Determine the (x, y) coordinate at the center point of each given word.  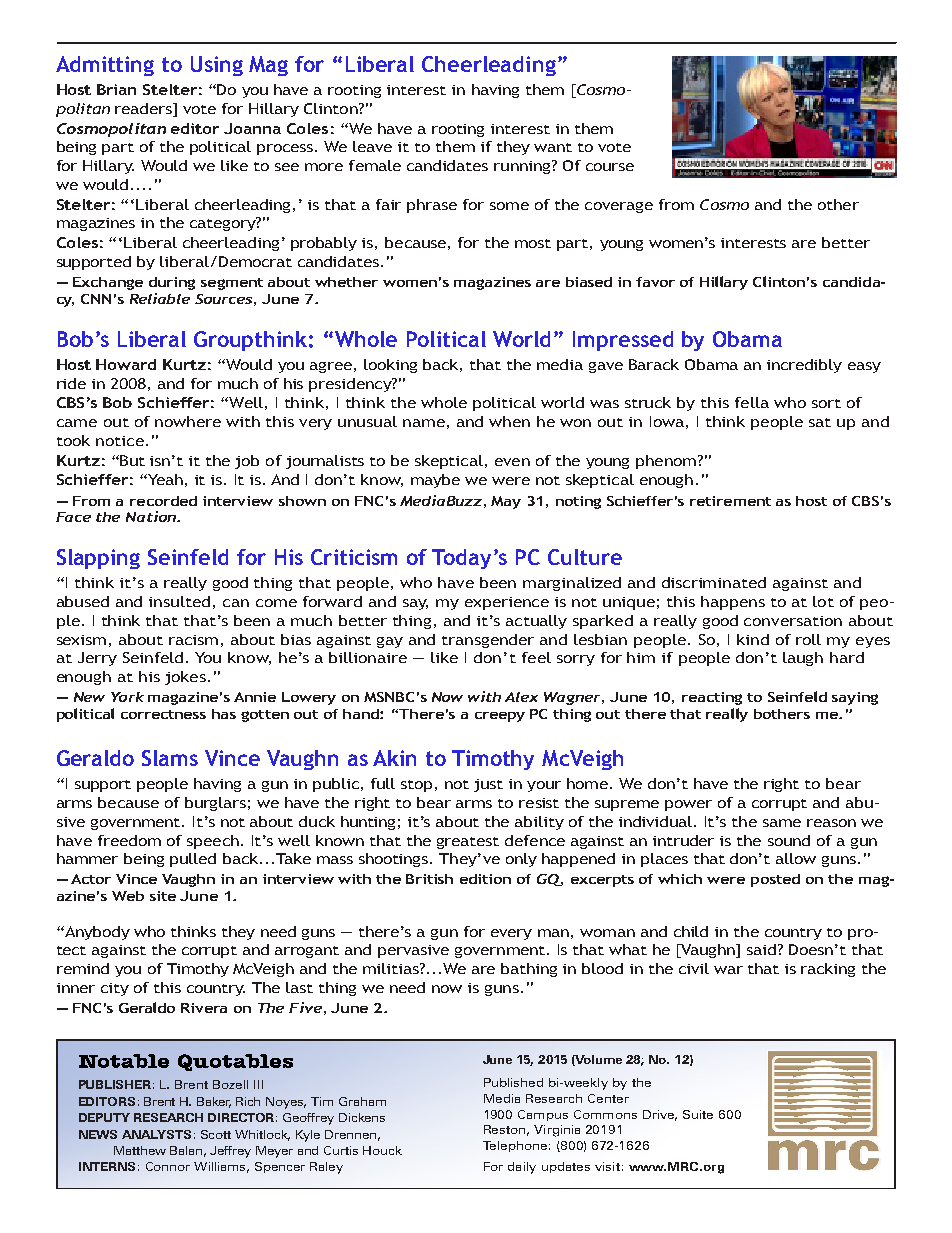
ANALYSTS (156, 1134)
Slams (170, 758)
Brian (116, 89)
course (610, 167)
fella (752, 402)
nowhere (188, 421)
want (553, 147)
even (512, 462)
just (488, 785)
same (782, 823)
